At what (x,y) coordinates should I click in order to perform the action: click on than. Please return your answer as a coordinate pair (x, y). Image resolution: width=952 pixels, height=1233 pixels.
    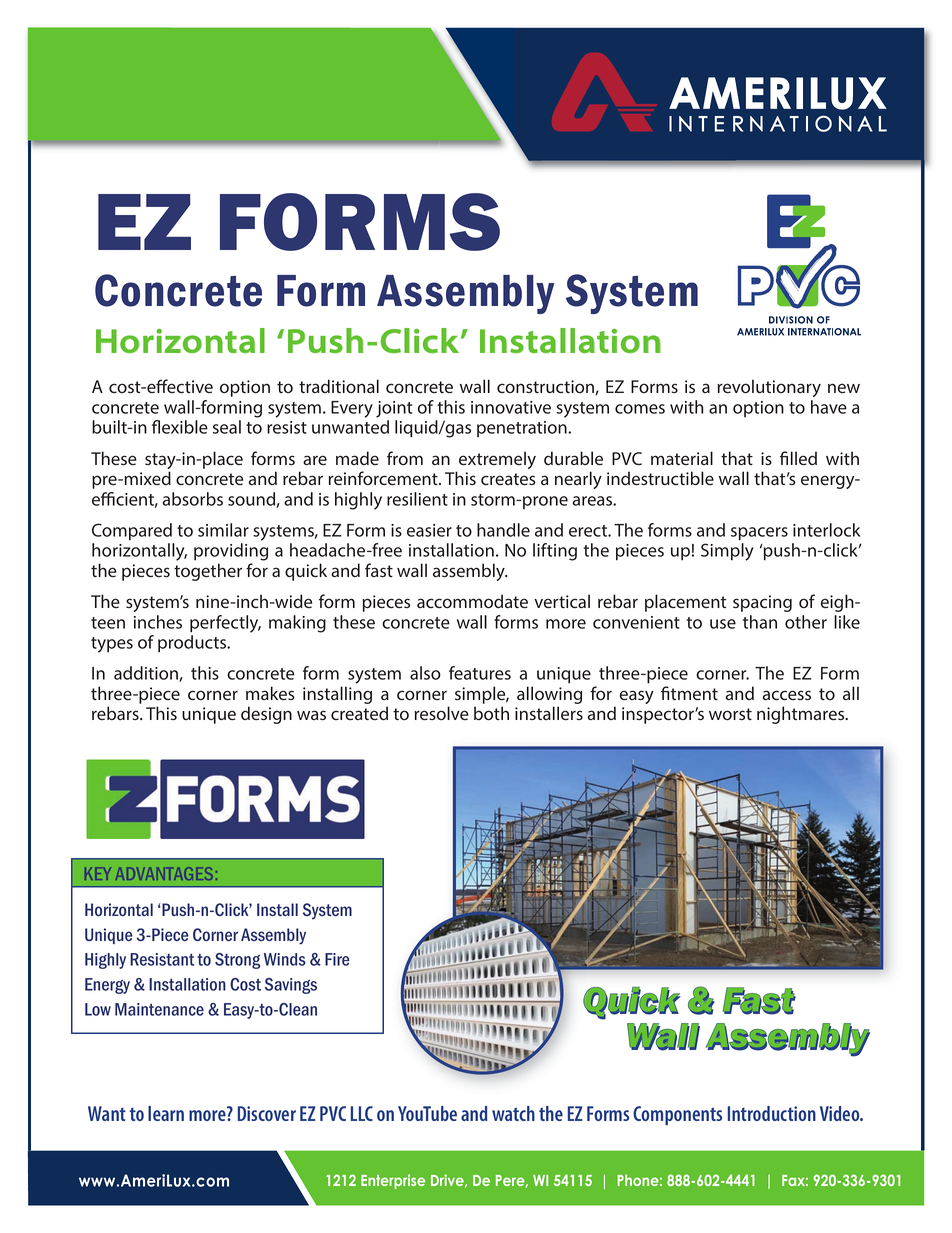
    Looking at the image, I should click on (760, 622).
